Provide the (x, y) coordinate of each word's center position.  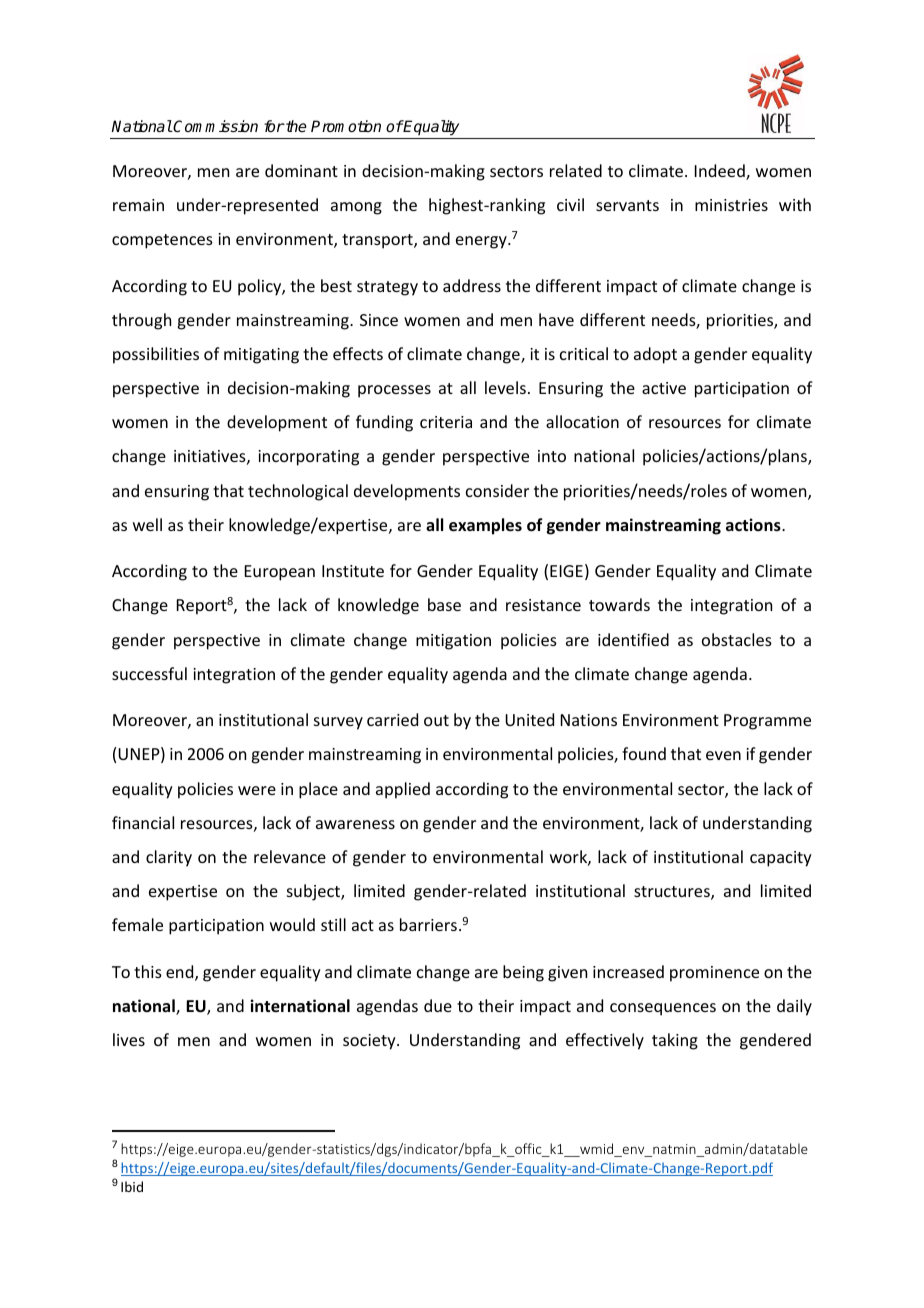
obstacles (737, 639)
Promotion (346, 126)
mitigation (453, 642)
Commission (215, 126)
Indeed (721, 172)
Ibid (132, 1186)
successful (149, 673)
